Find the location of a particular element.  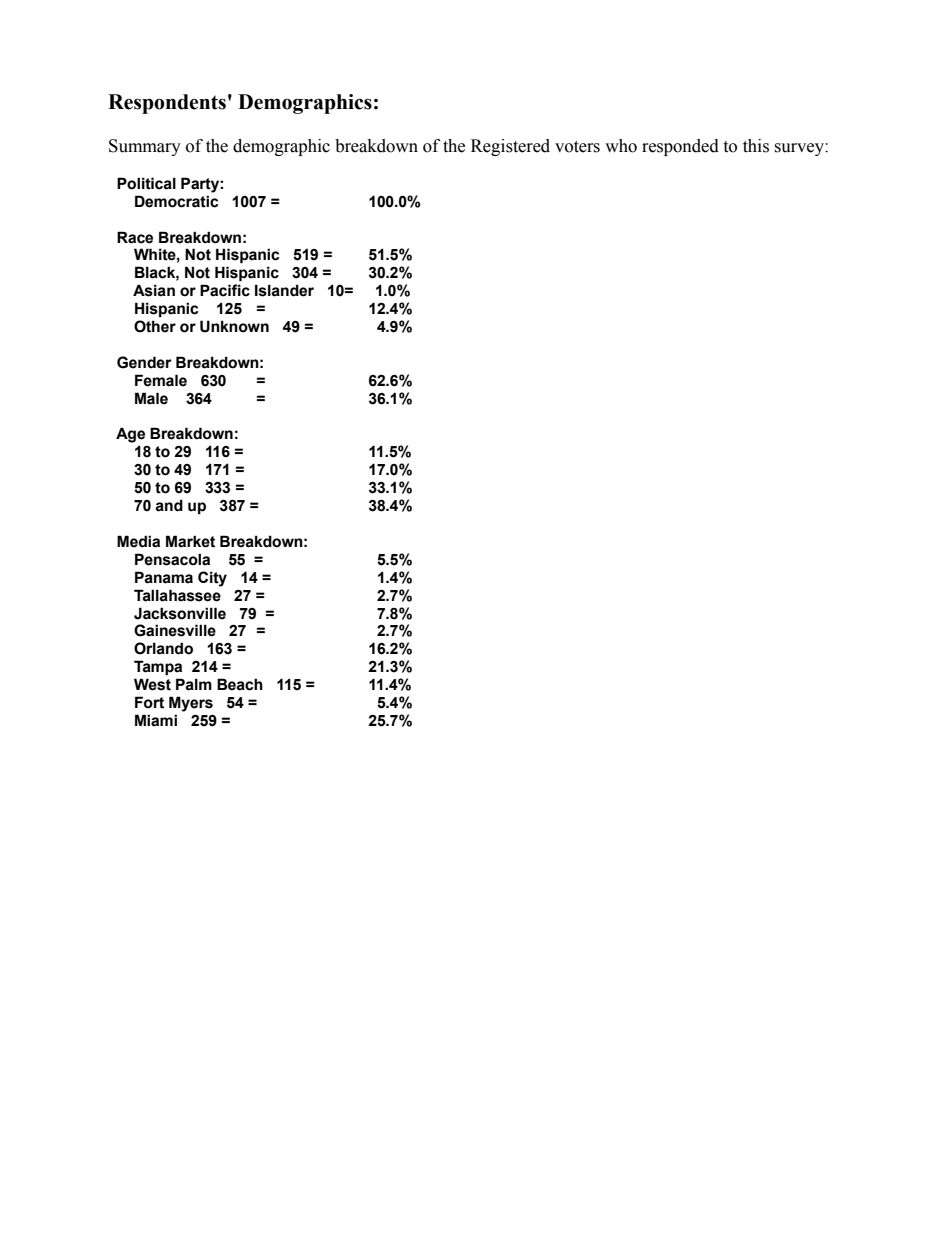

survey is located at coordinates (800, 149).
